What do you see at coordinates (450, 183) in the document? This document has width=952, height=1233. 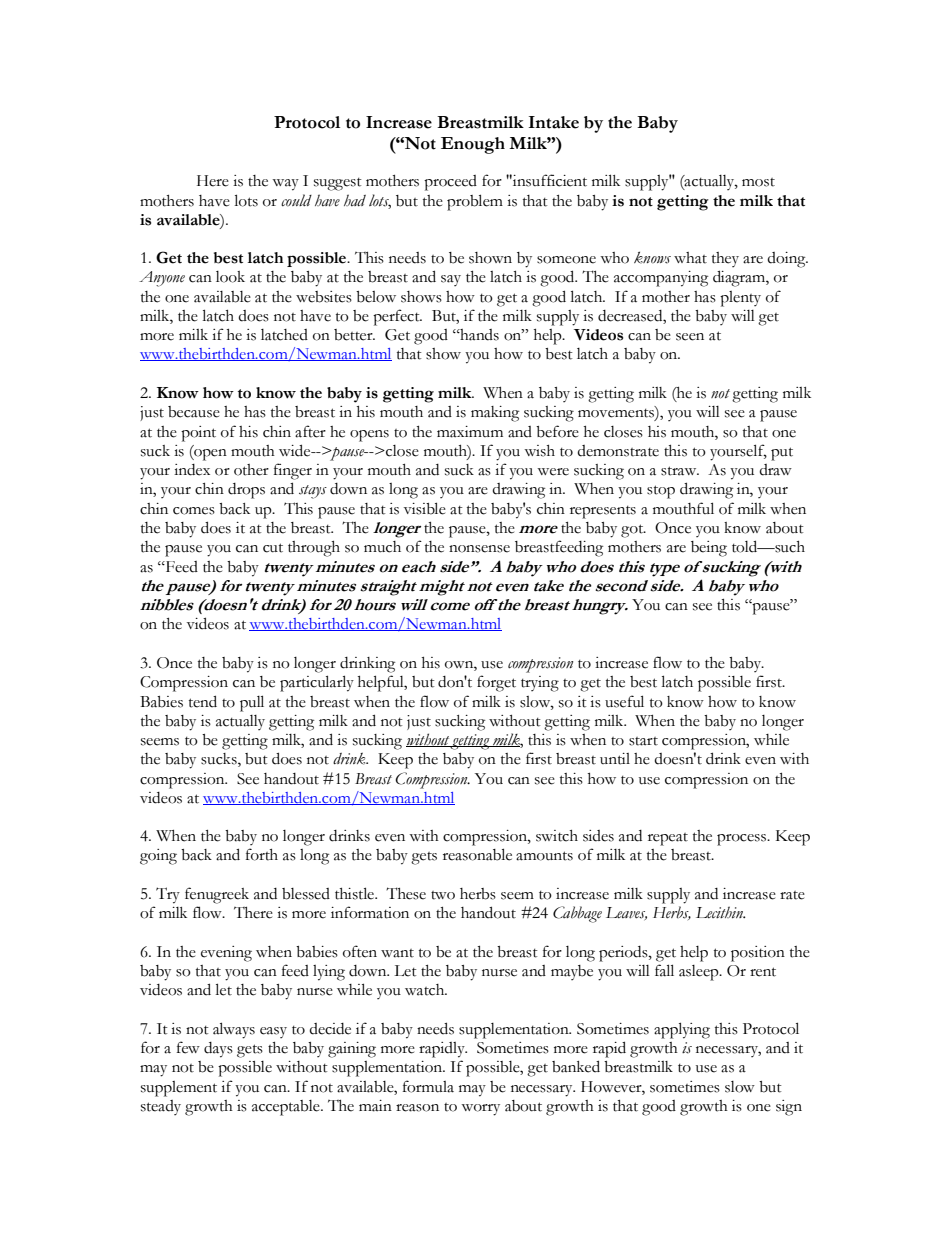 I see `proceed` at bounding box center [450, 183].
